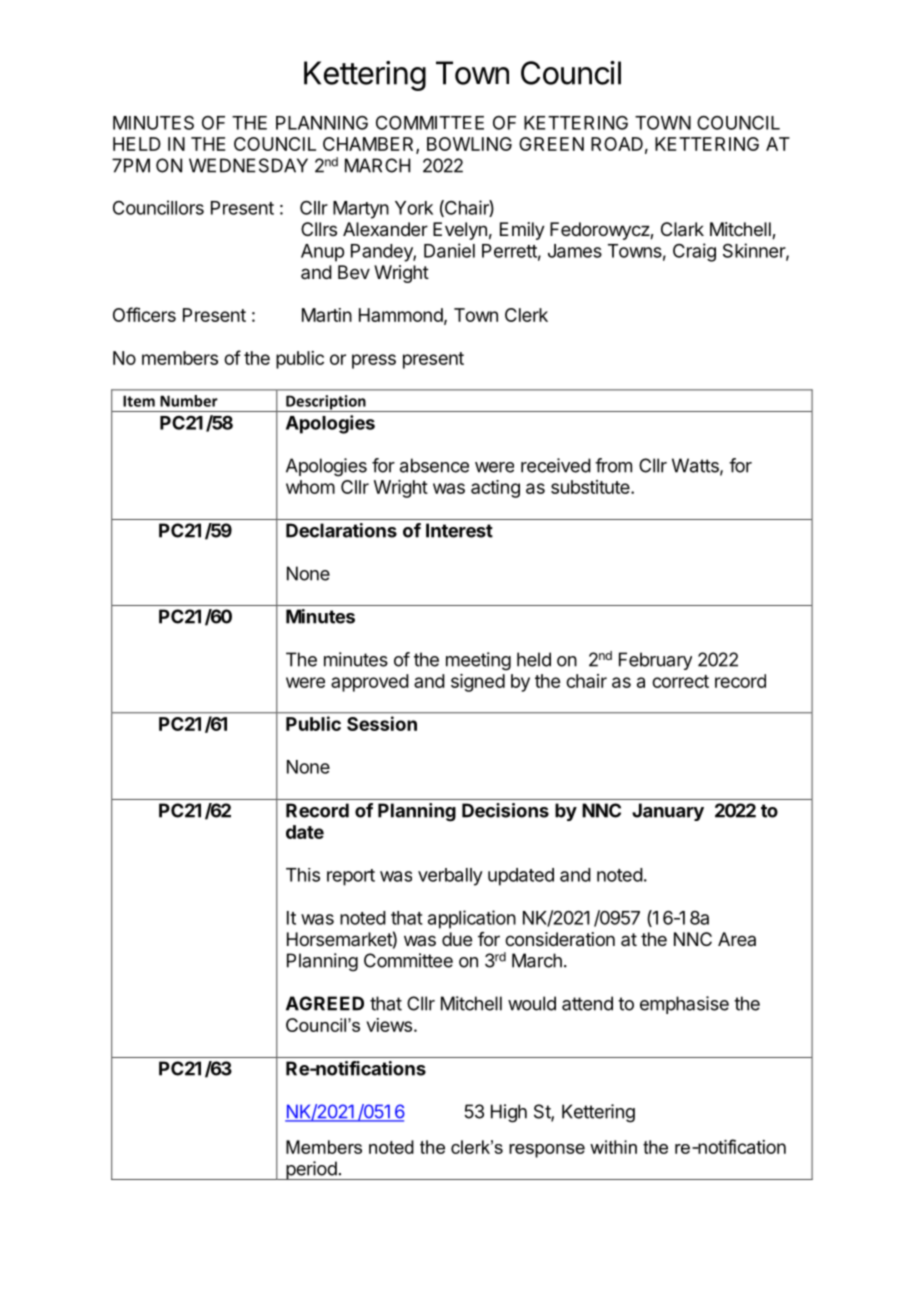 This screenshot has height=1308, width=924. What do you see at coordinates (370, 683) in the screenshot?
I see `approved` at bounding box center [370, 683].
